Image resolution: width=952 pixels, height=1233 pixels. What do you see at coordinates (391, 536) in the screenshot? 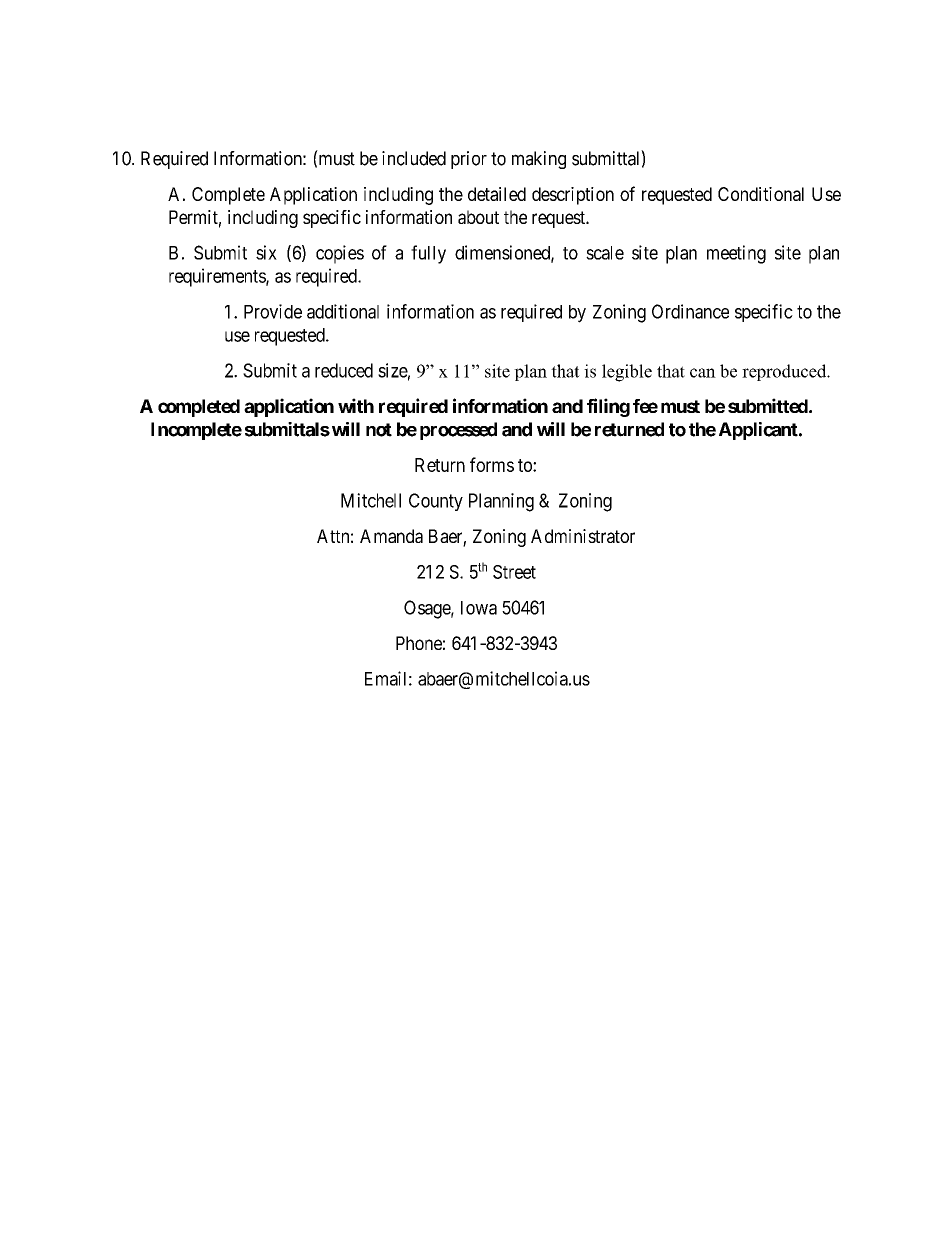
I see `Amanda` at bounding box center [391, 536].
